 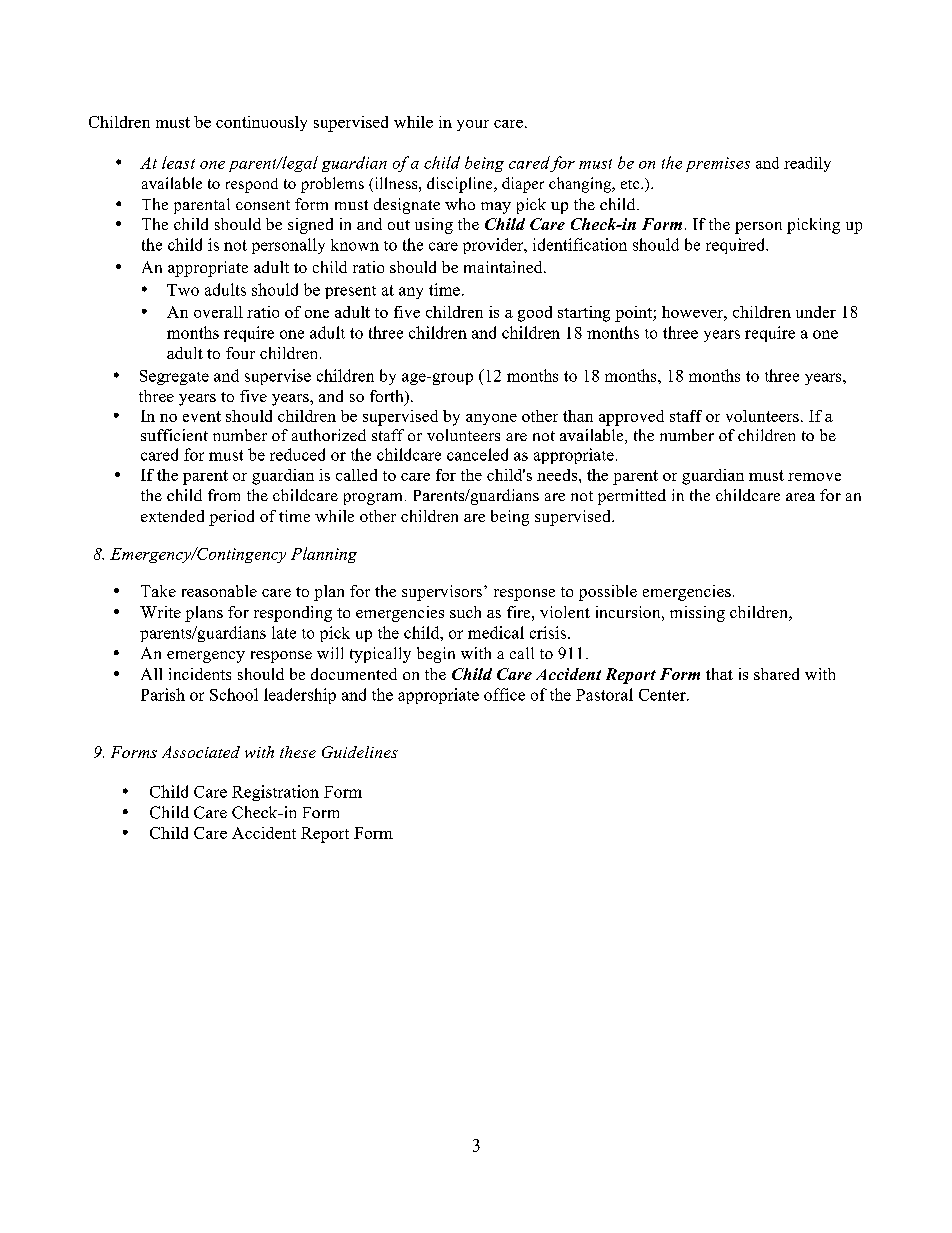 What do you see at coordinates (718, 164) in the document?
I see `premises` at bounding box center [718, 164].
